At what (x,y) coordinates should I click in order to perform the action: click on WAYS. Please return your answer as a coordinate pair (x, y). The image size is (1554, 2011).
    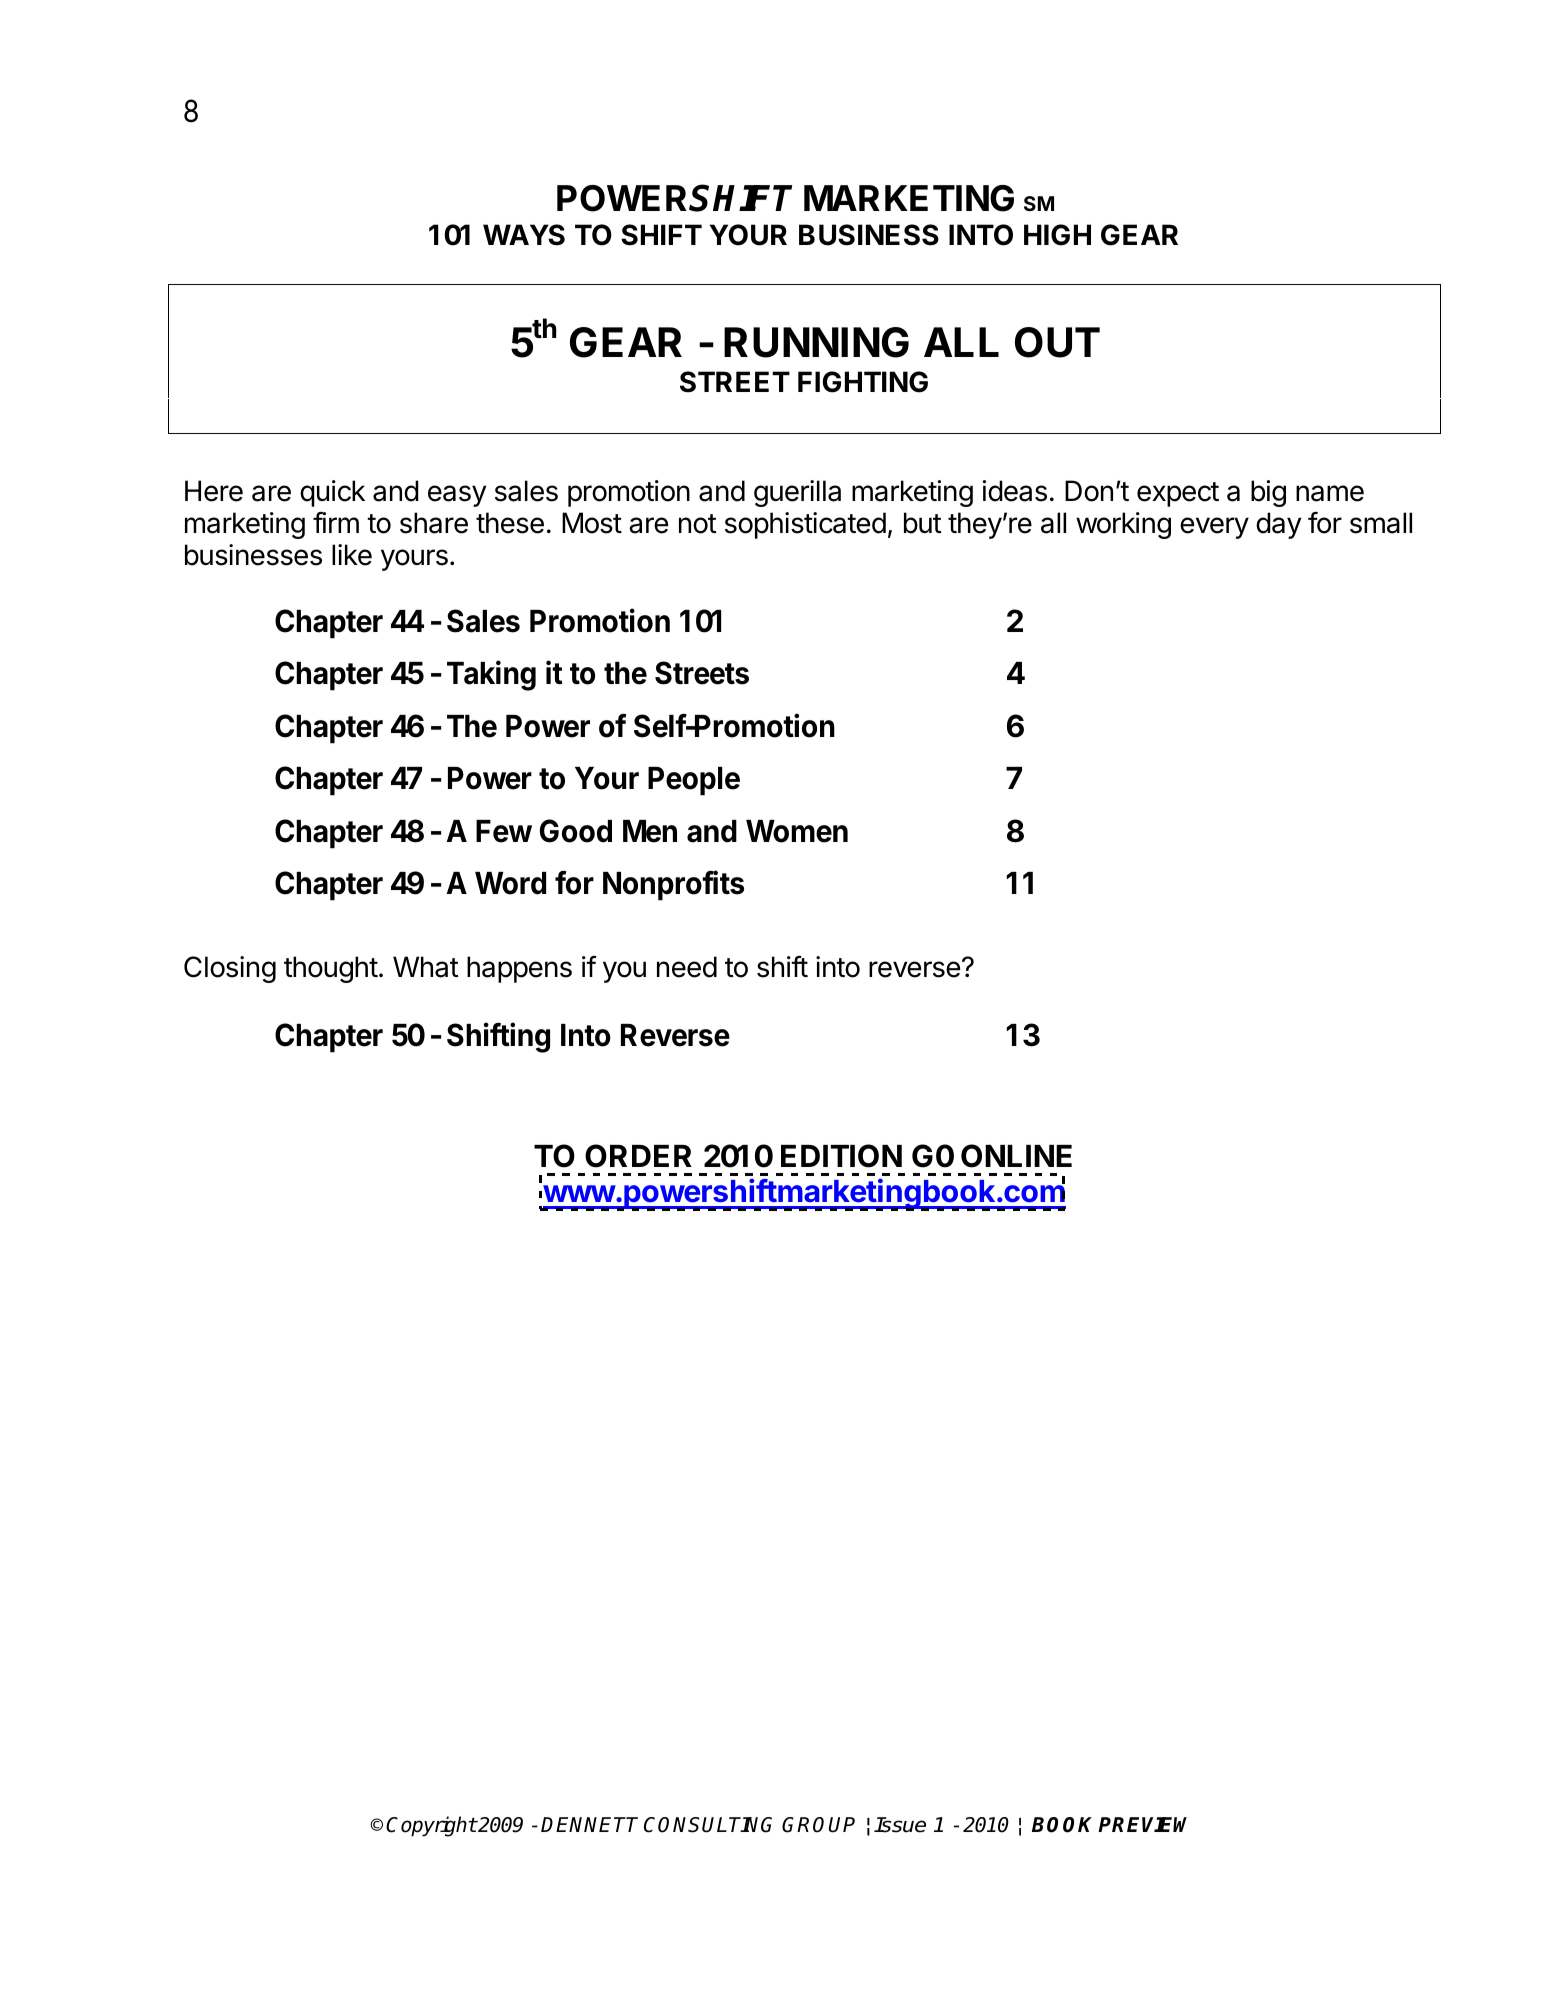
    Looking at the image, I should click on (524, 235).
